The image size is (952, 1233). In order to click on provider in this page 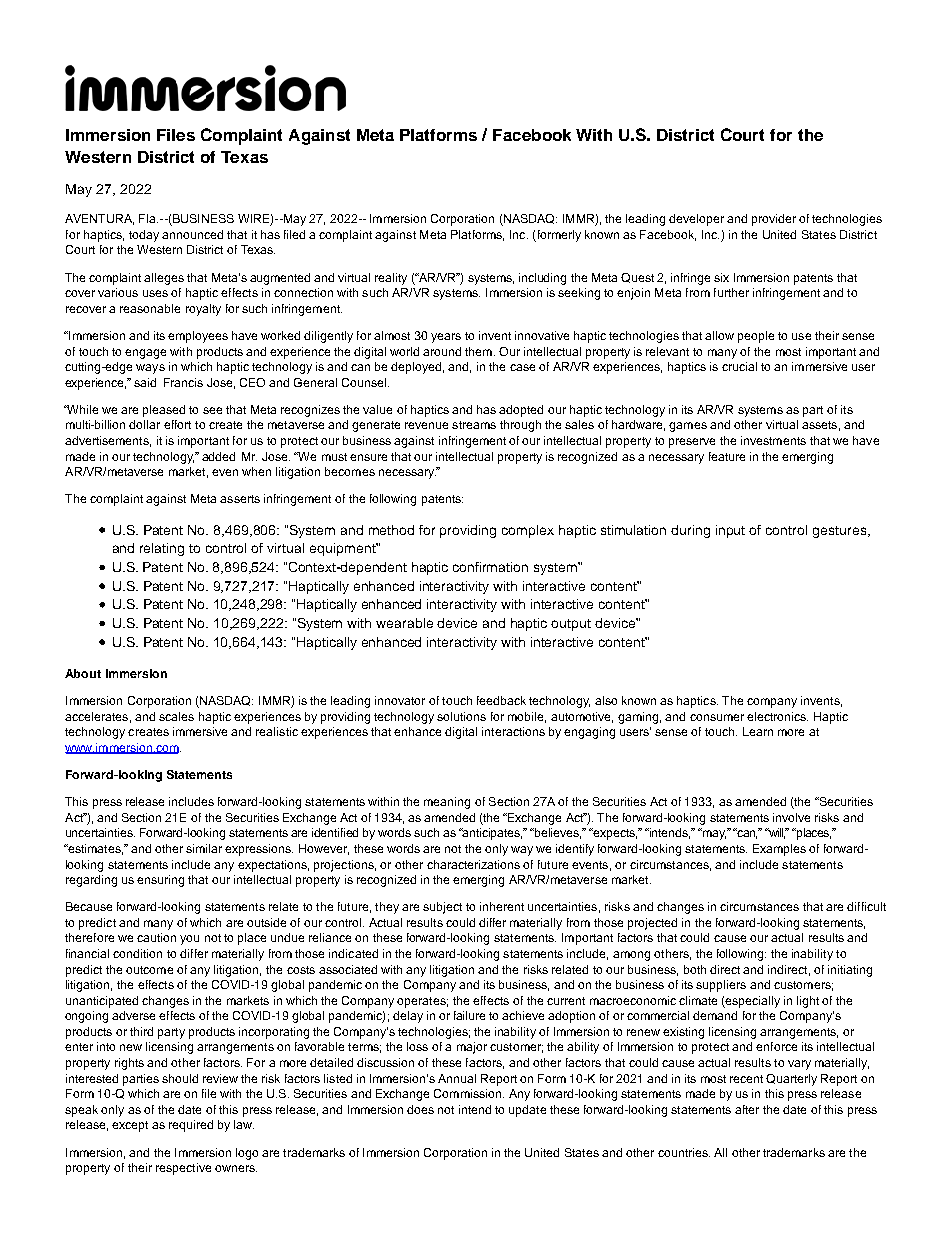, I will do `click(774, 220)`.
